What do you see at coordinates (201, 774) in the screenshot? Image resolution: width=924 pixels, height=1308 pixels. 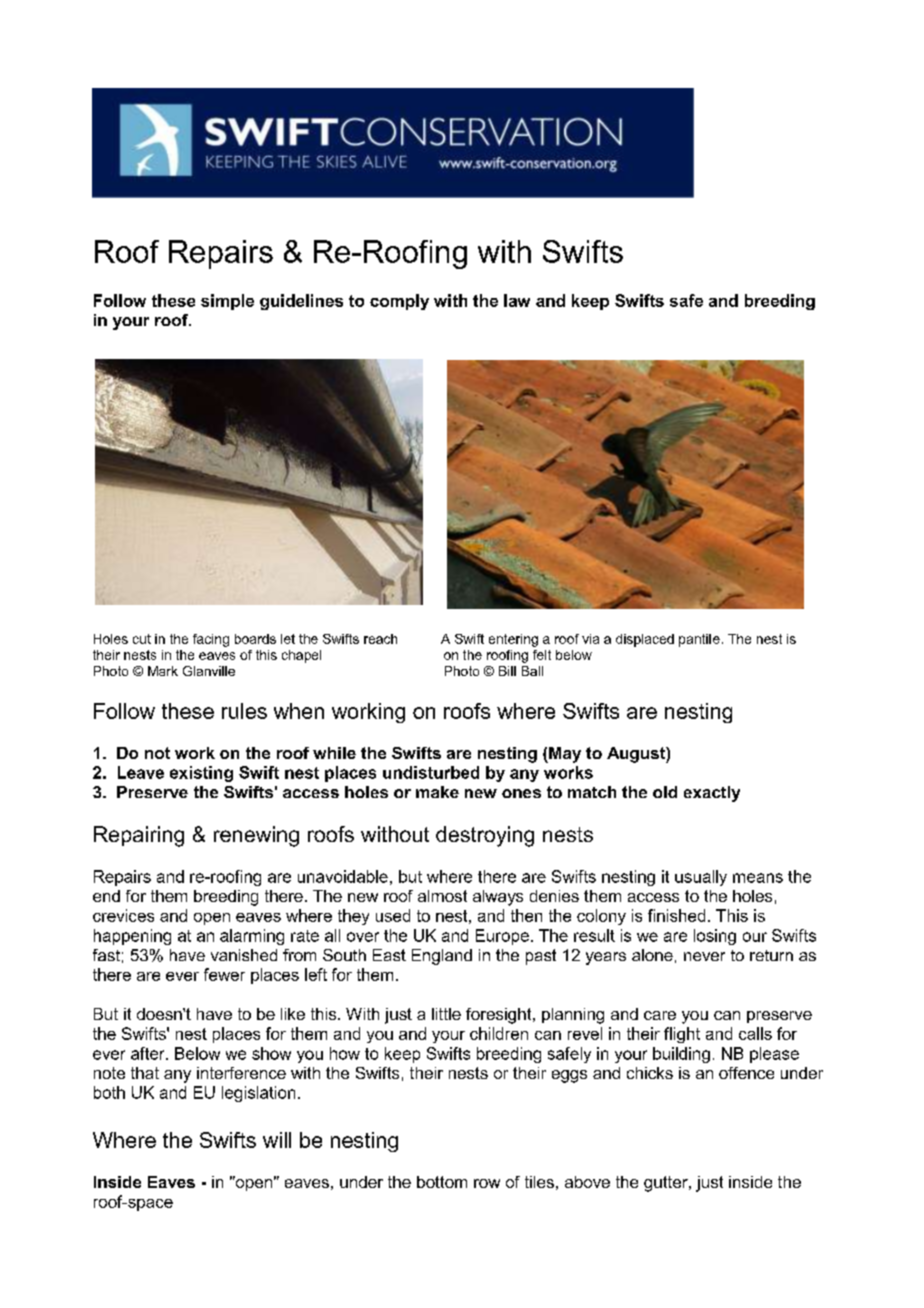 I see `existing` at bounding box center [201, 774].
